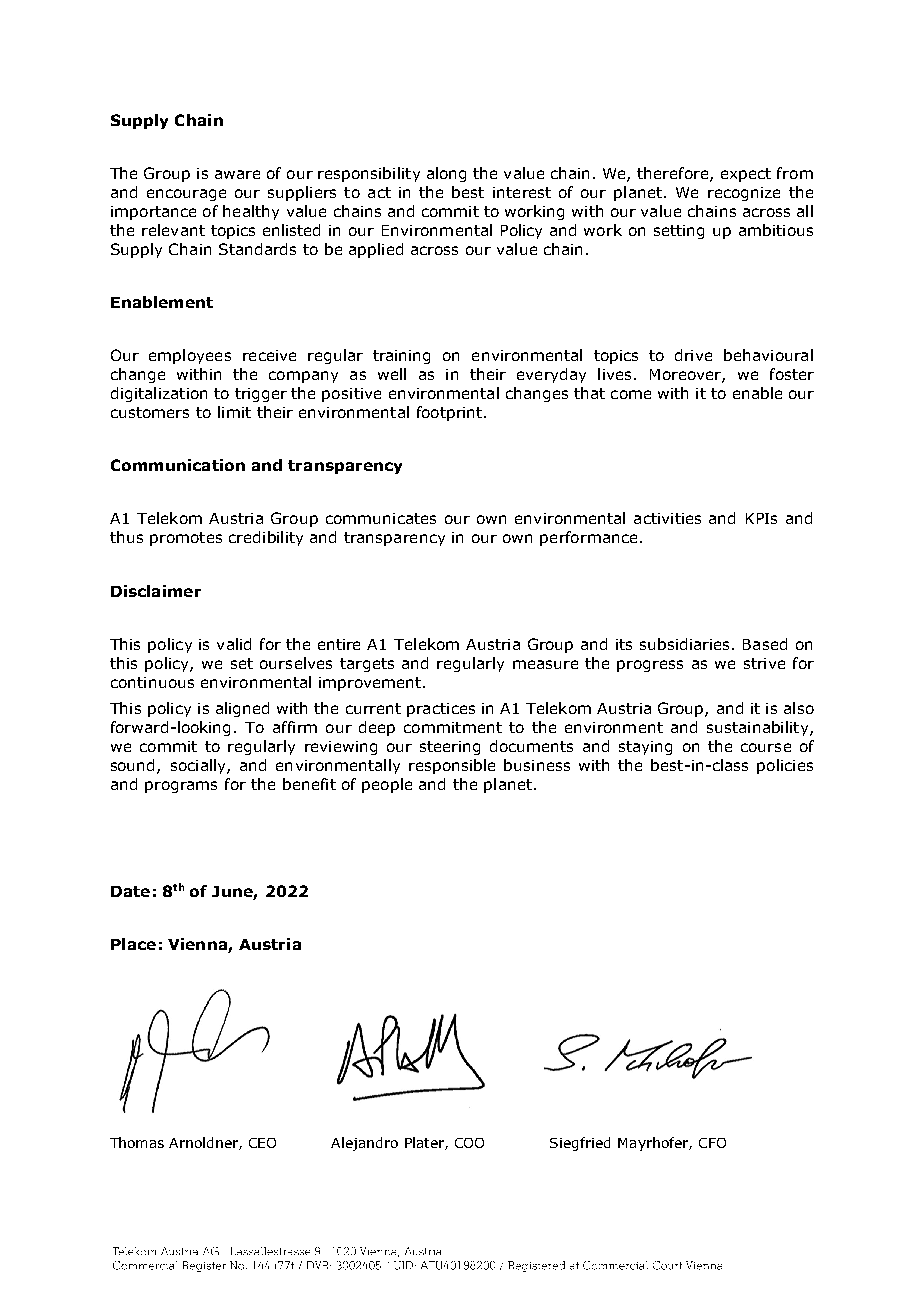  I want to click on practices, so click(441, 710).
